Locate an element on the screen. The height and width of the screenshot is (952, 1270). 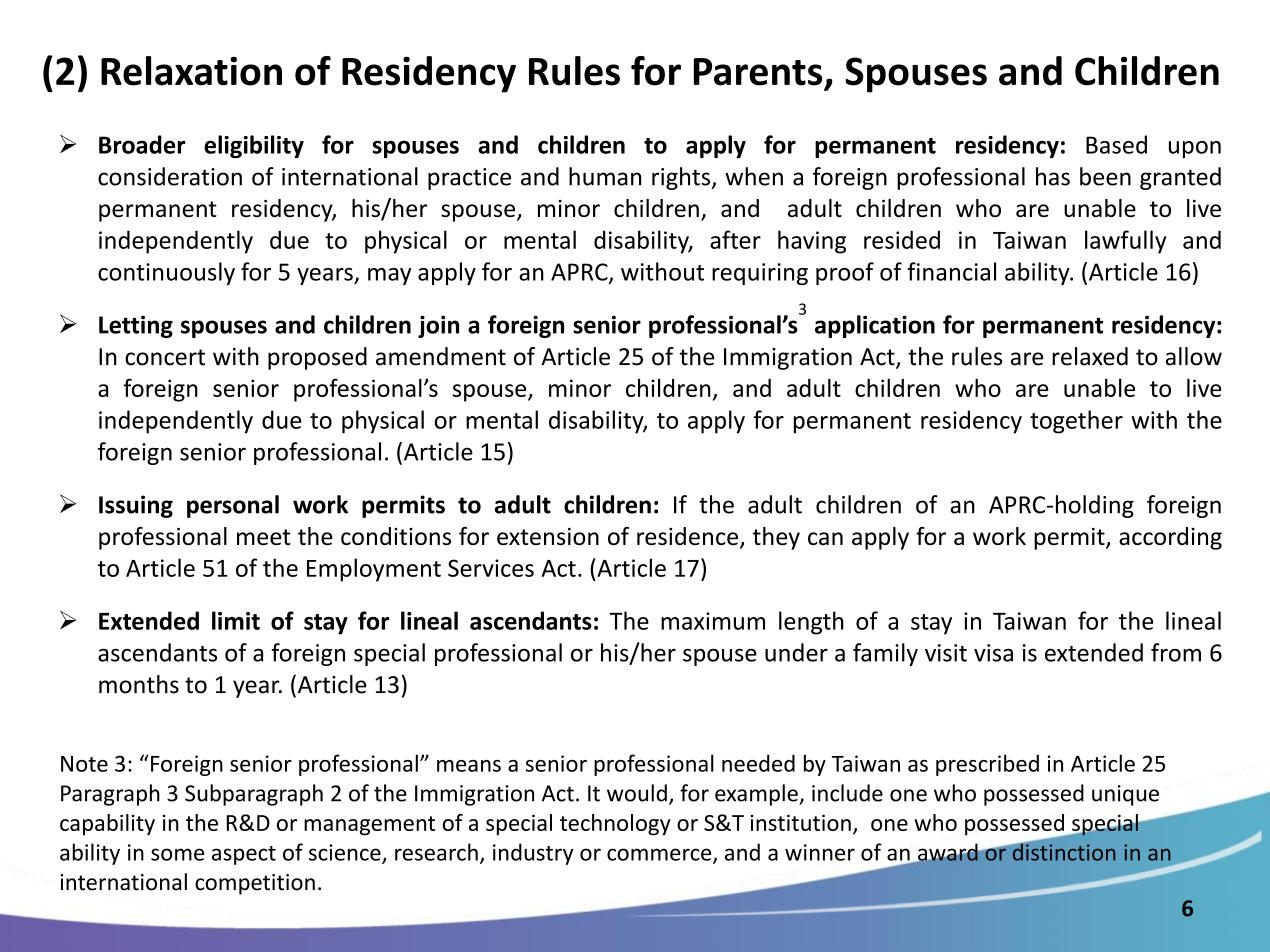
commerce is located at coordinates (660, 855).
